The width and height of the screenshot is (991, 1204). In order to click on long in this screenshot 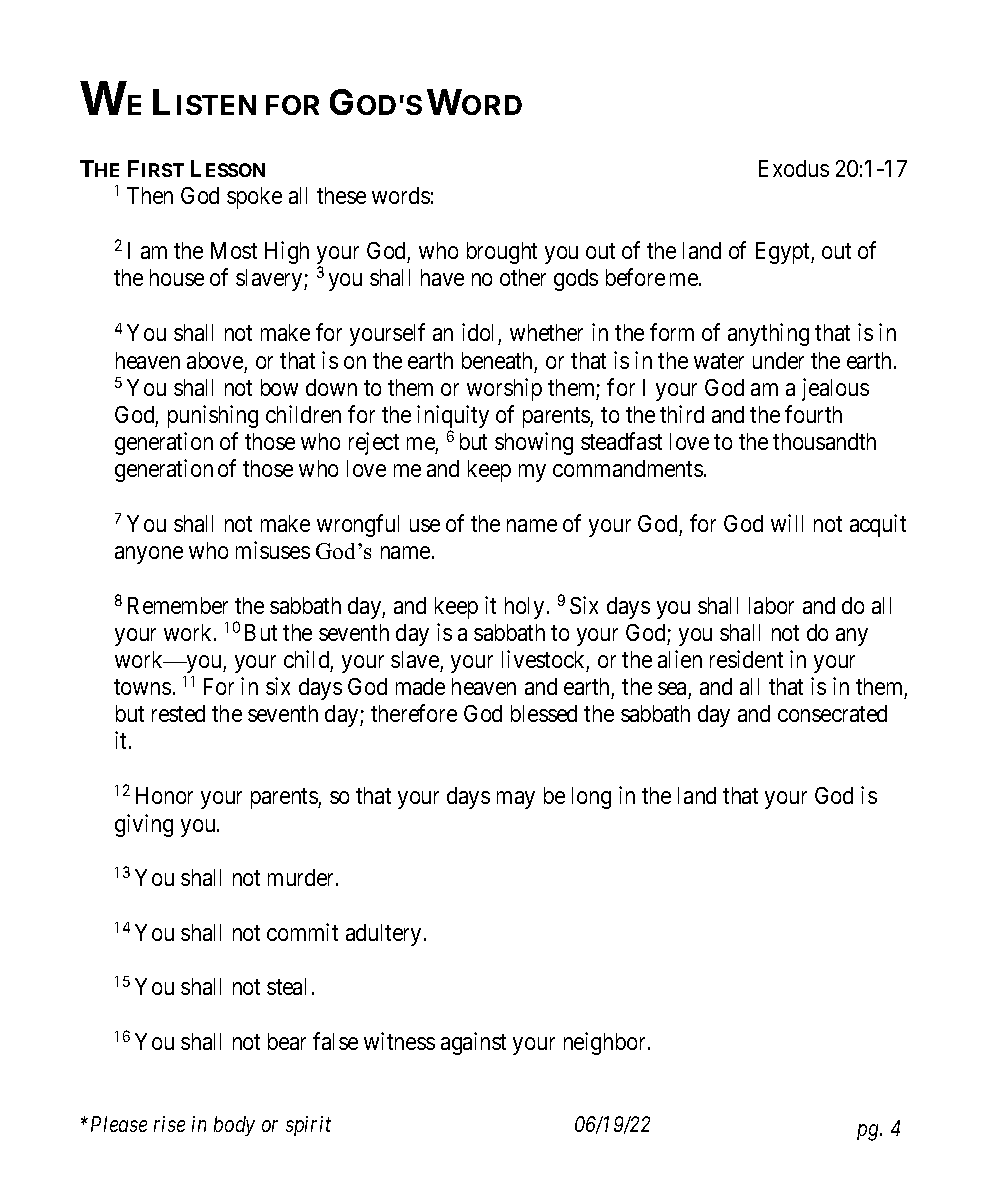, I will do `click(591, 798)`.
